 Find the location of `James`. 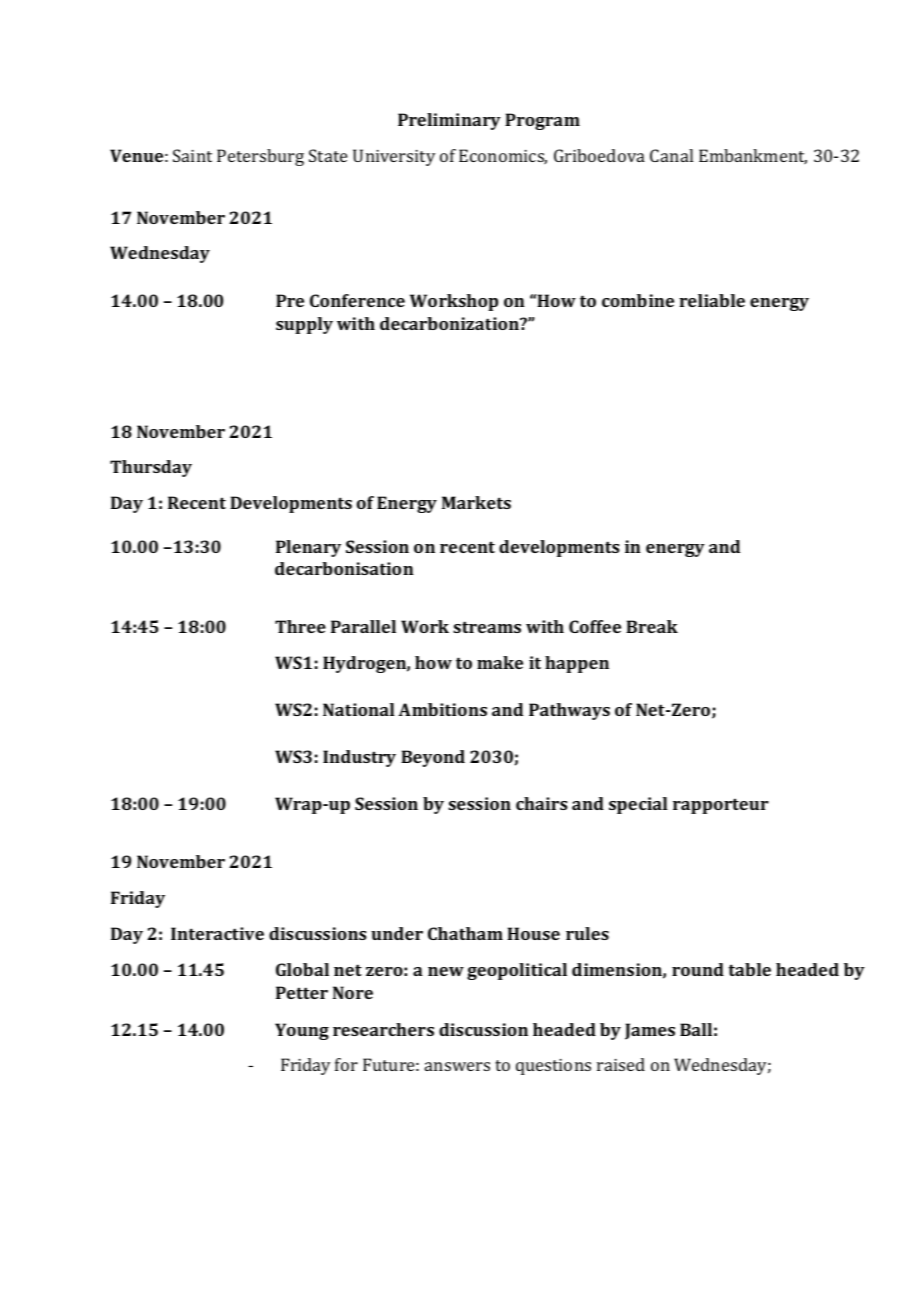

James is located at coordinates (650, 1031).
